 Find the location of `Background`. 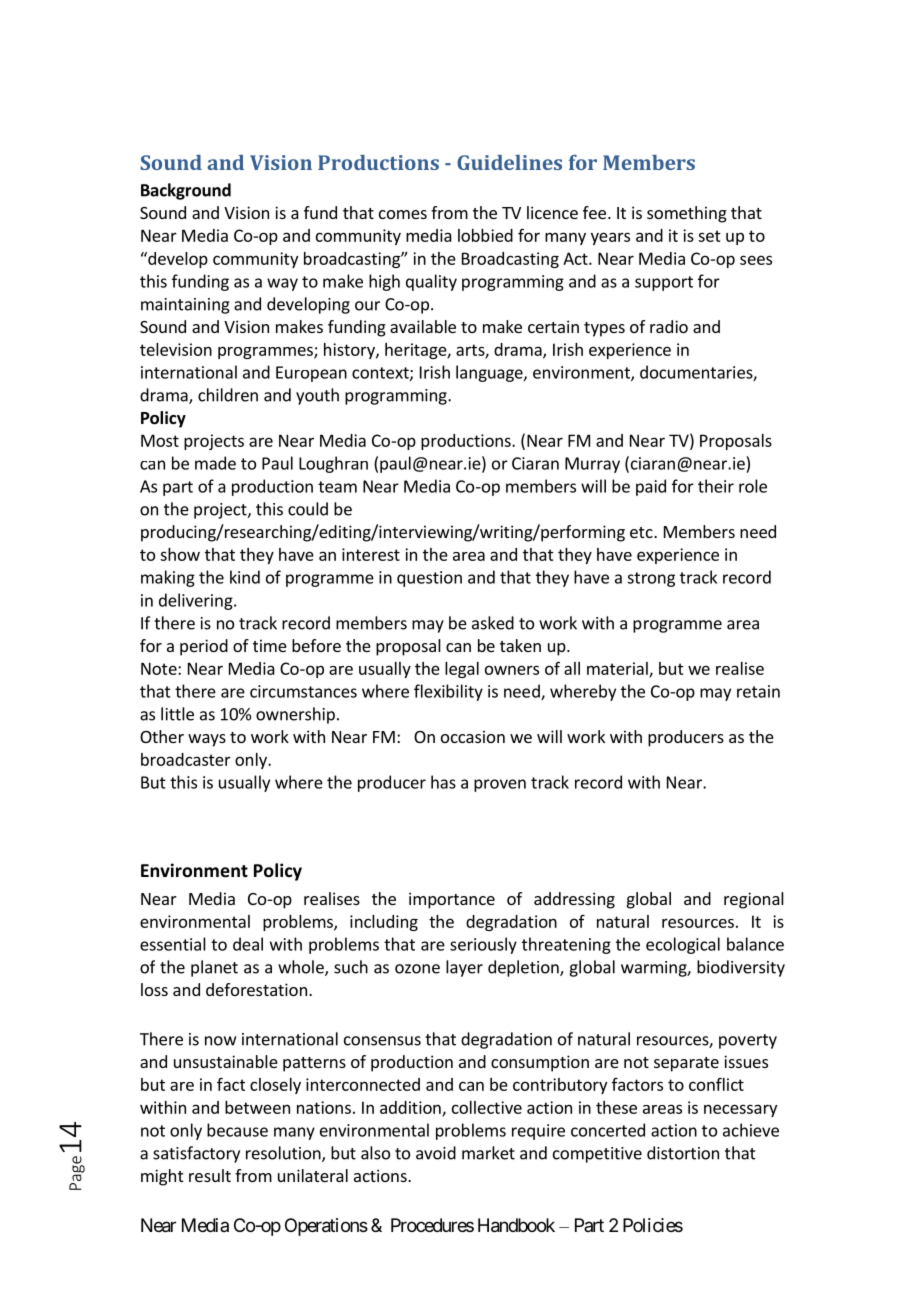

Background is located at coordinates (186, 191).
